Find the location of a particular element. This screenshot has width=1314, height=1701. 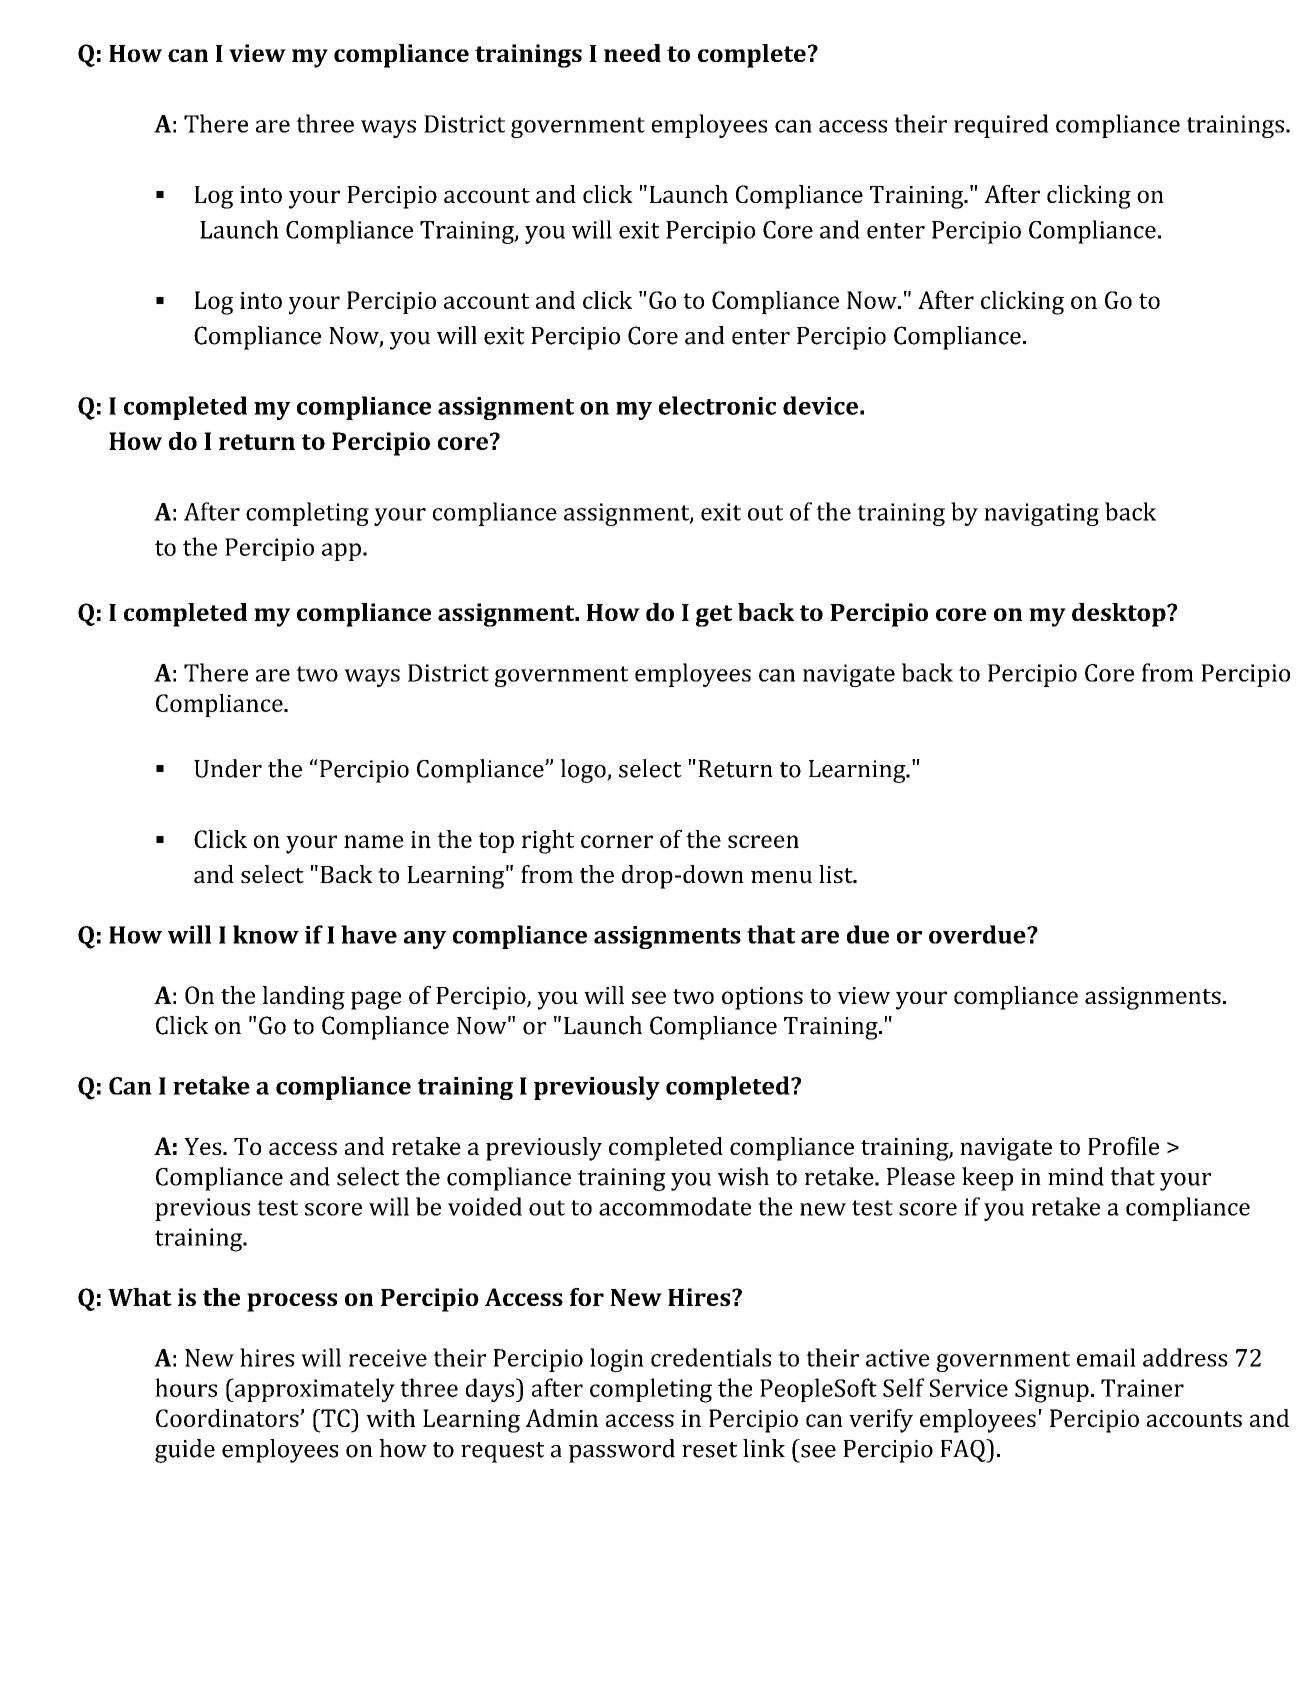

password is located at coordinates (622, 1451).
